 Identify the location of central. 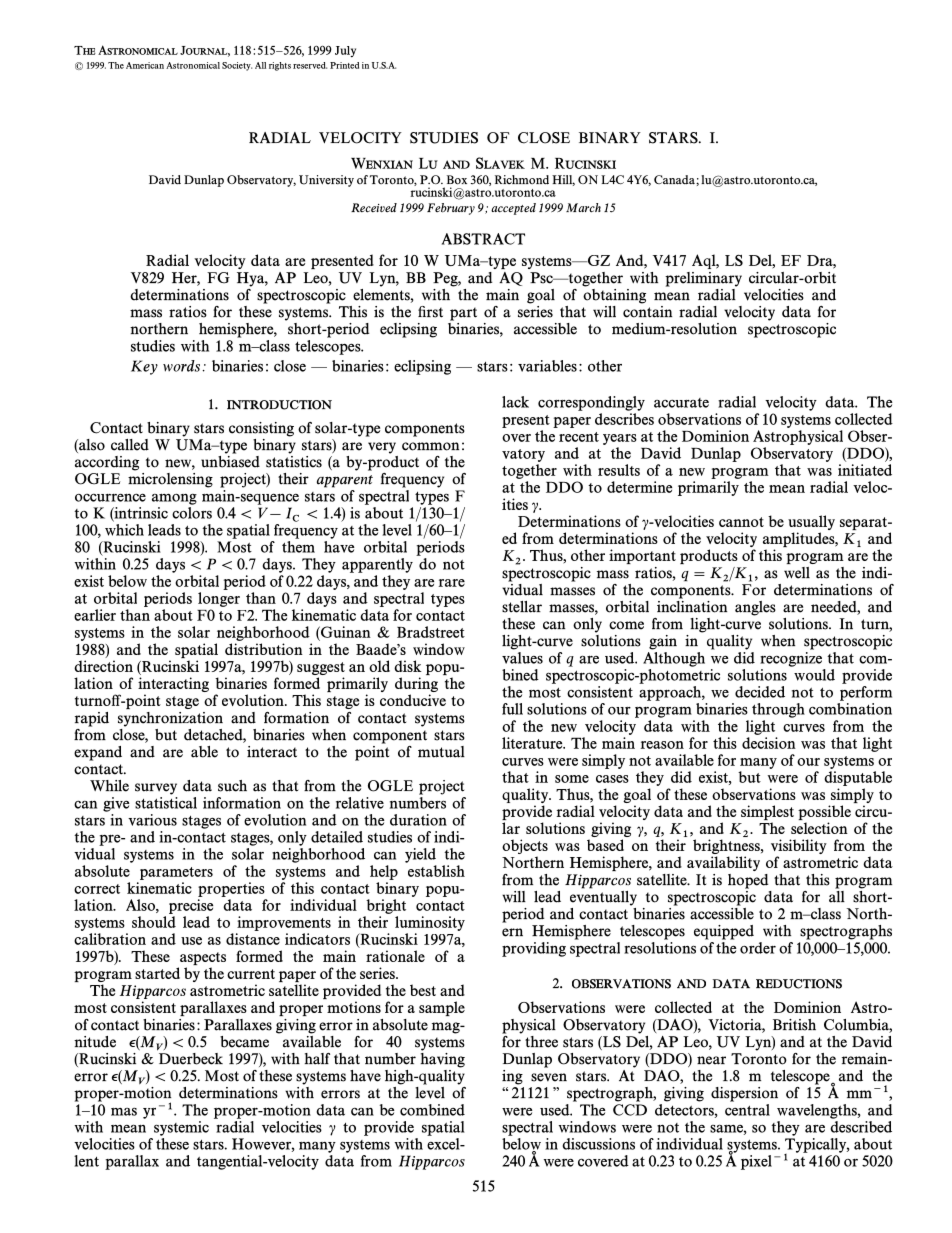
(747, 1108).
